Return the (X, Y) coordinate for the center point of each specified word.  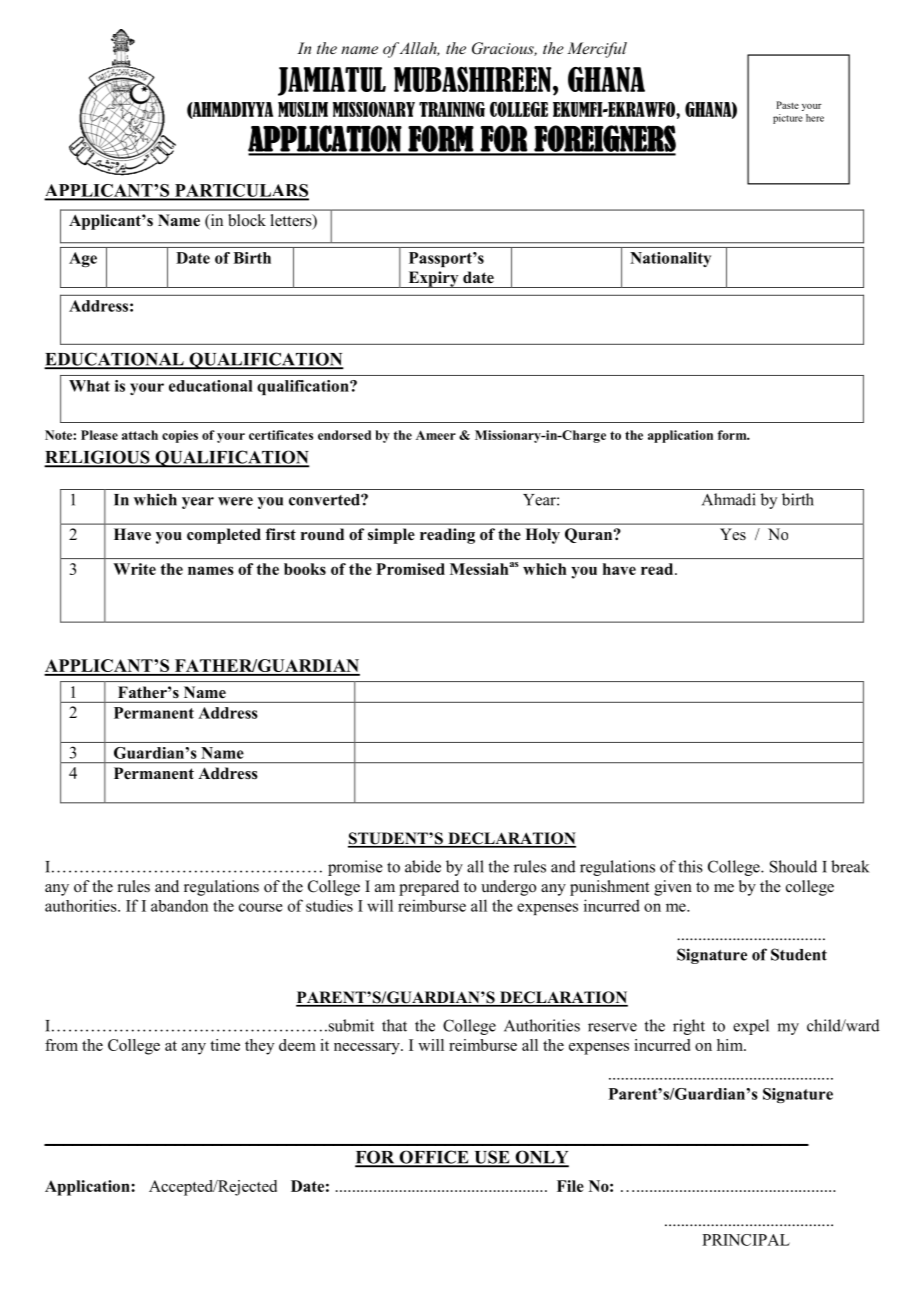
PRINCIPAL (746, 1240)
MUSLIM (303, 109)
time (225, 1045)
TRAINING (452, 109)
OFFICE (434, 1158)
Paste (787, 105)
